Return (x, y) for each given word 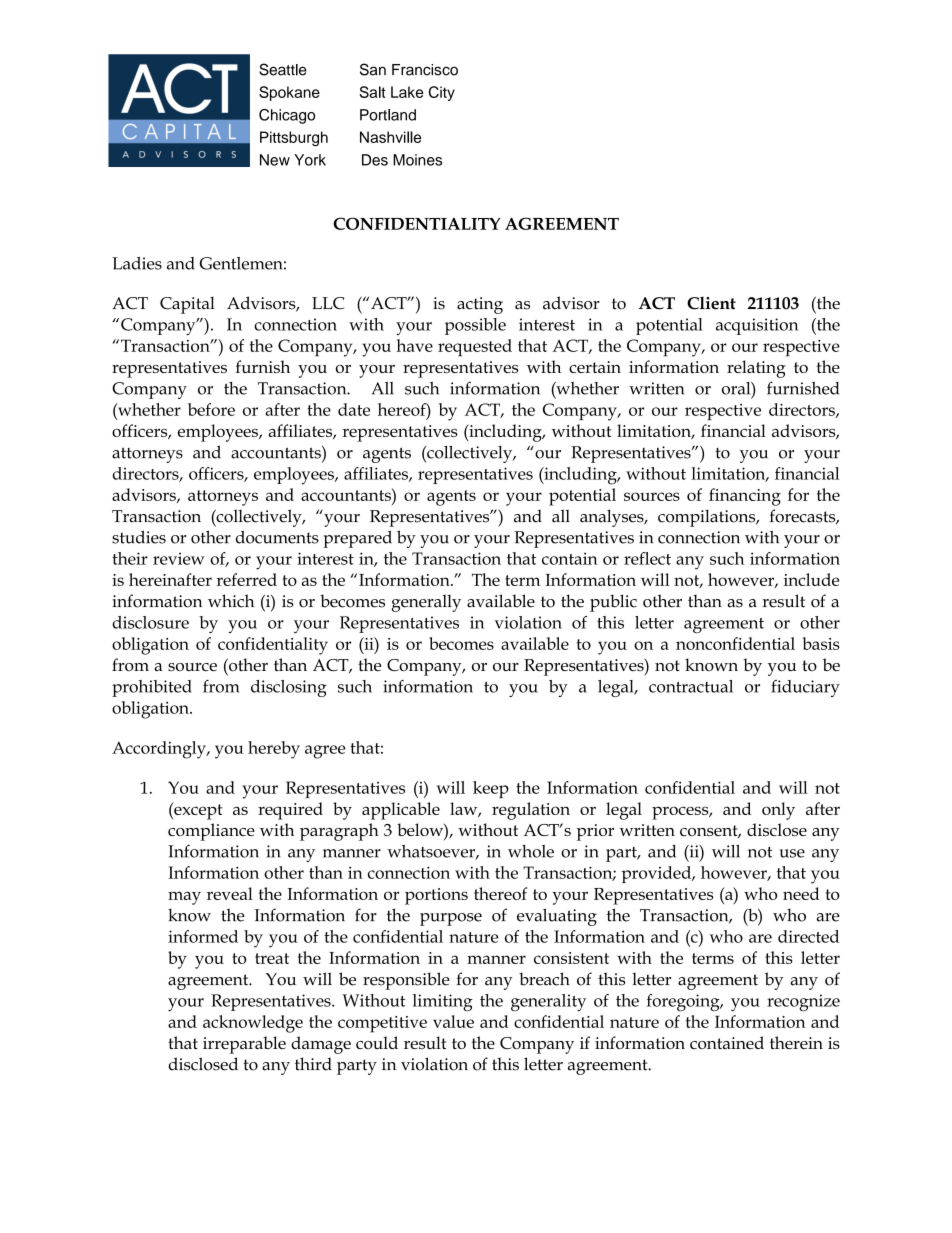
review (179, 559)
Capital (187, 305)
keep (491, 789)
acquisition (757, 326)
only (778, 811)
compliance (211, 832)
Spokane (289, 93)
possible (475, 326)
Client (711, 303)
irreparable (244, 1045)
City (442, 93)
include (811, 579)
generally (426, 603)
